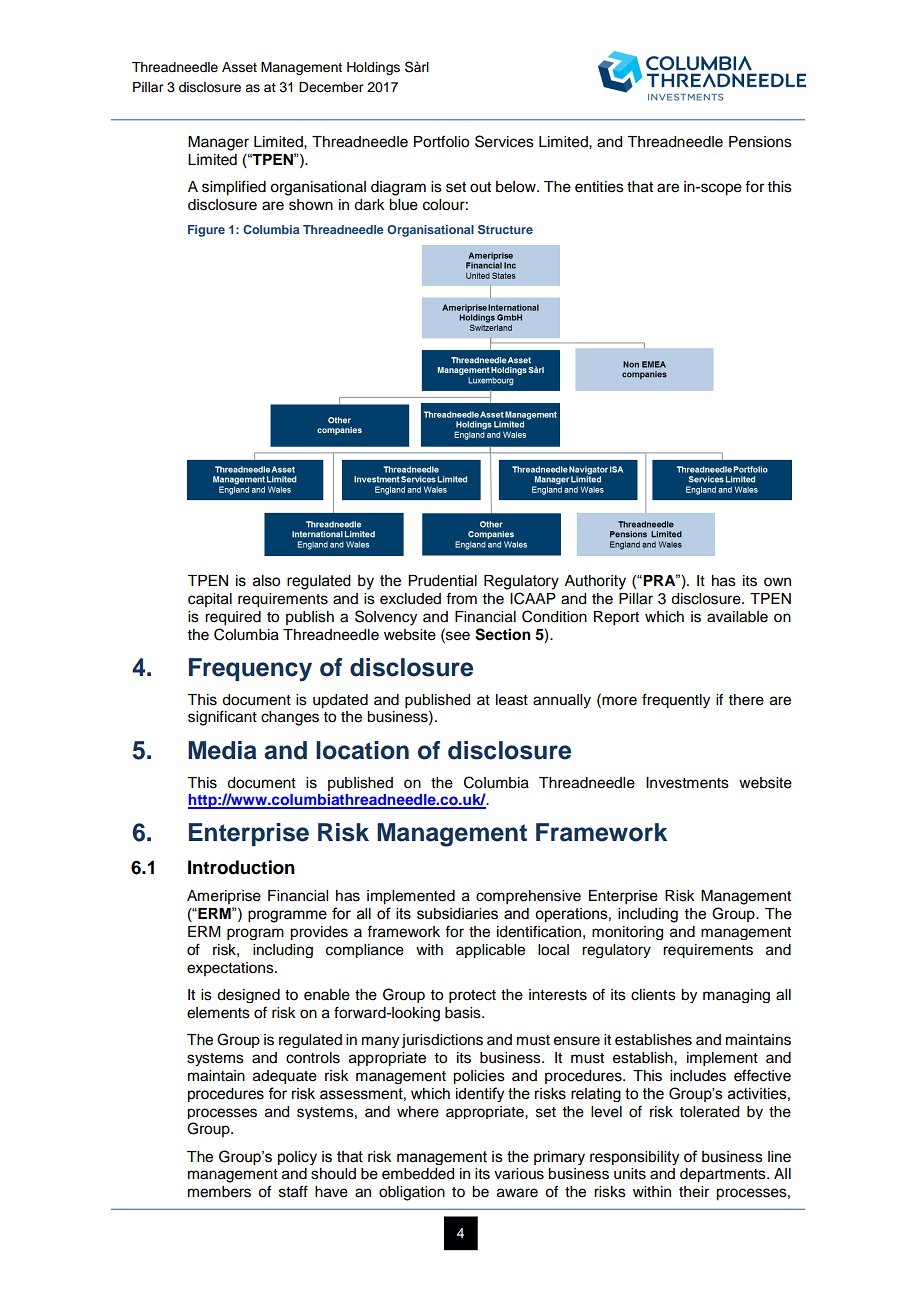  Describe the element at coordinates (760, 142) in the document. I see `Pensions` at that location.
